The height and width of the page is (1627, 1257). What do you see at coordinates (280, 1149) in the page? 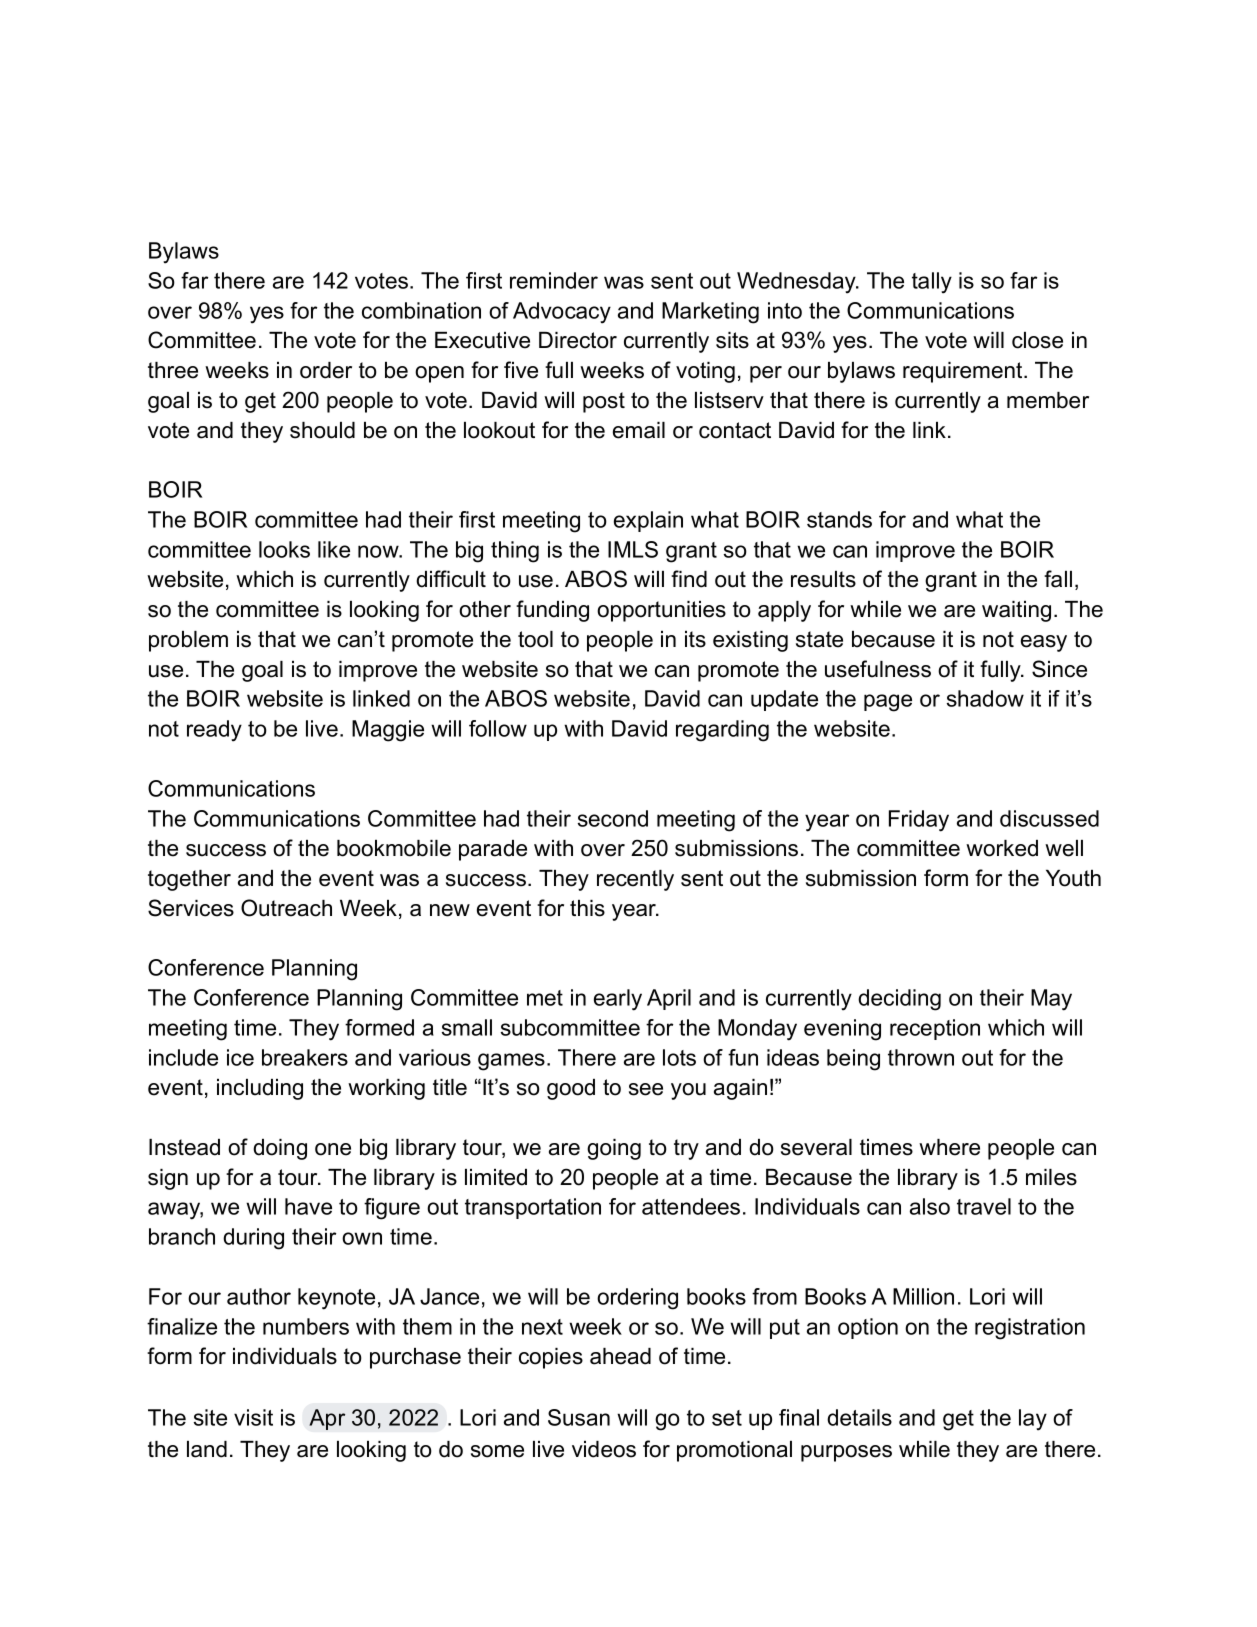
I see `doing` at bounding box center [280, 1149].
